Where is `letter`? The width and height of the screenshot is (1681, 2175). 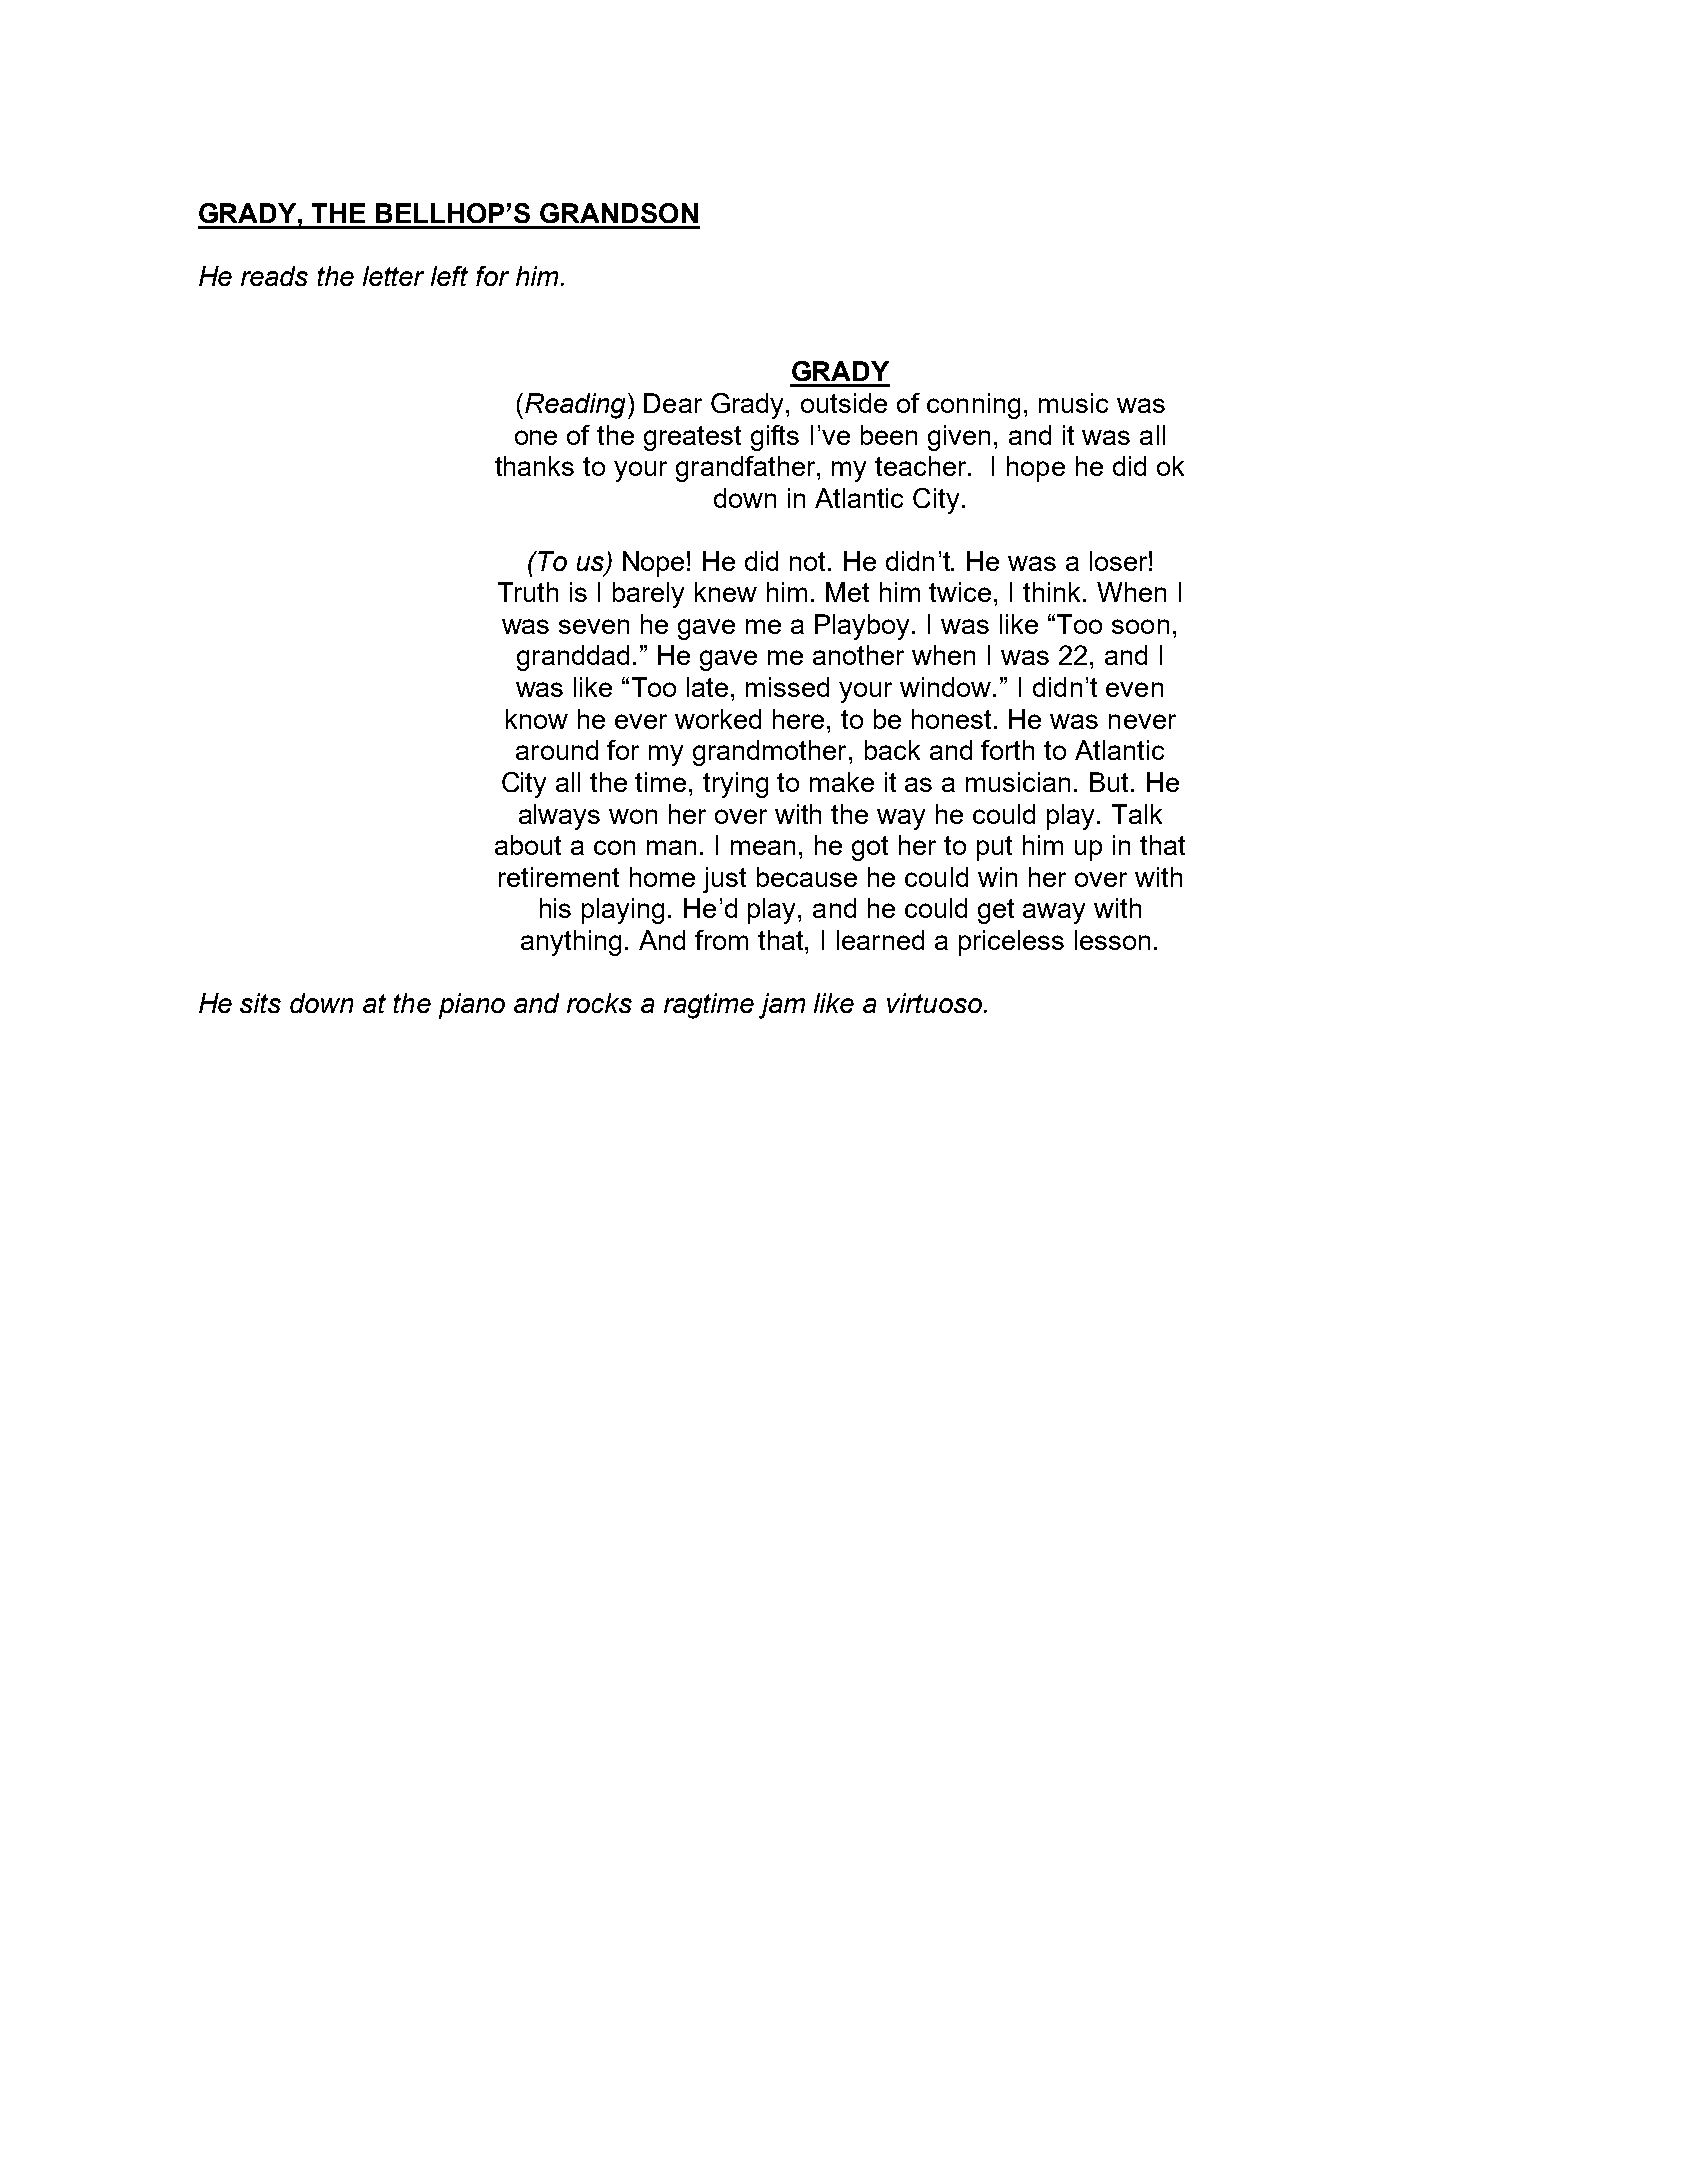
letter is located at coordinates (393, 276).
